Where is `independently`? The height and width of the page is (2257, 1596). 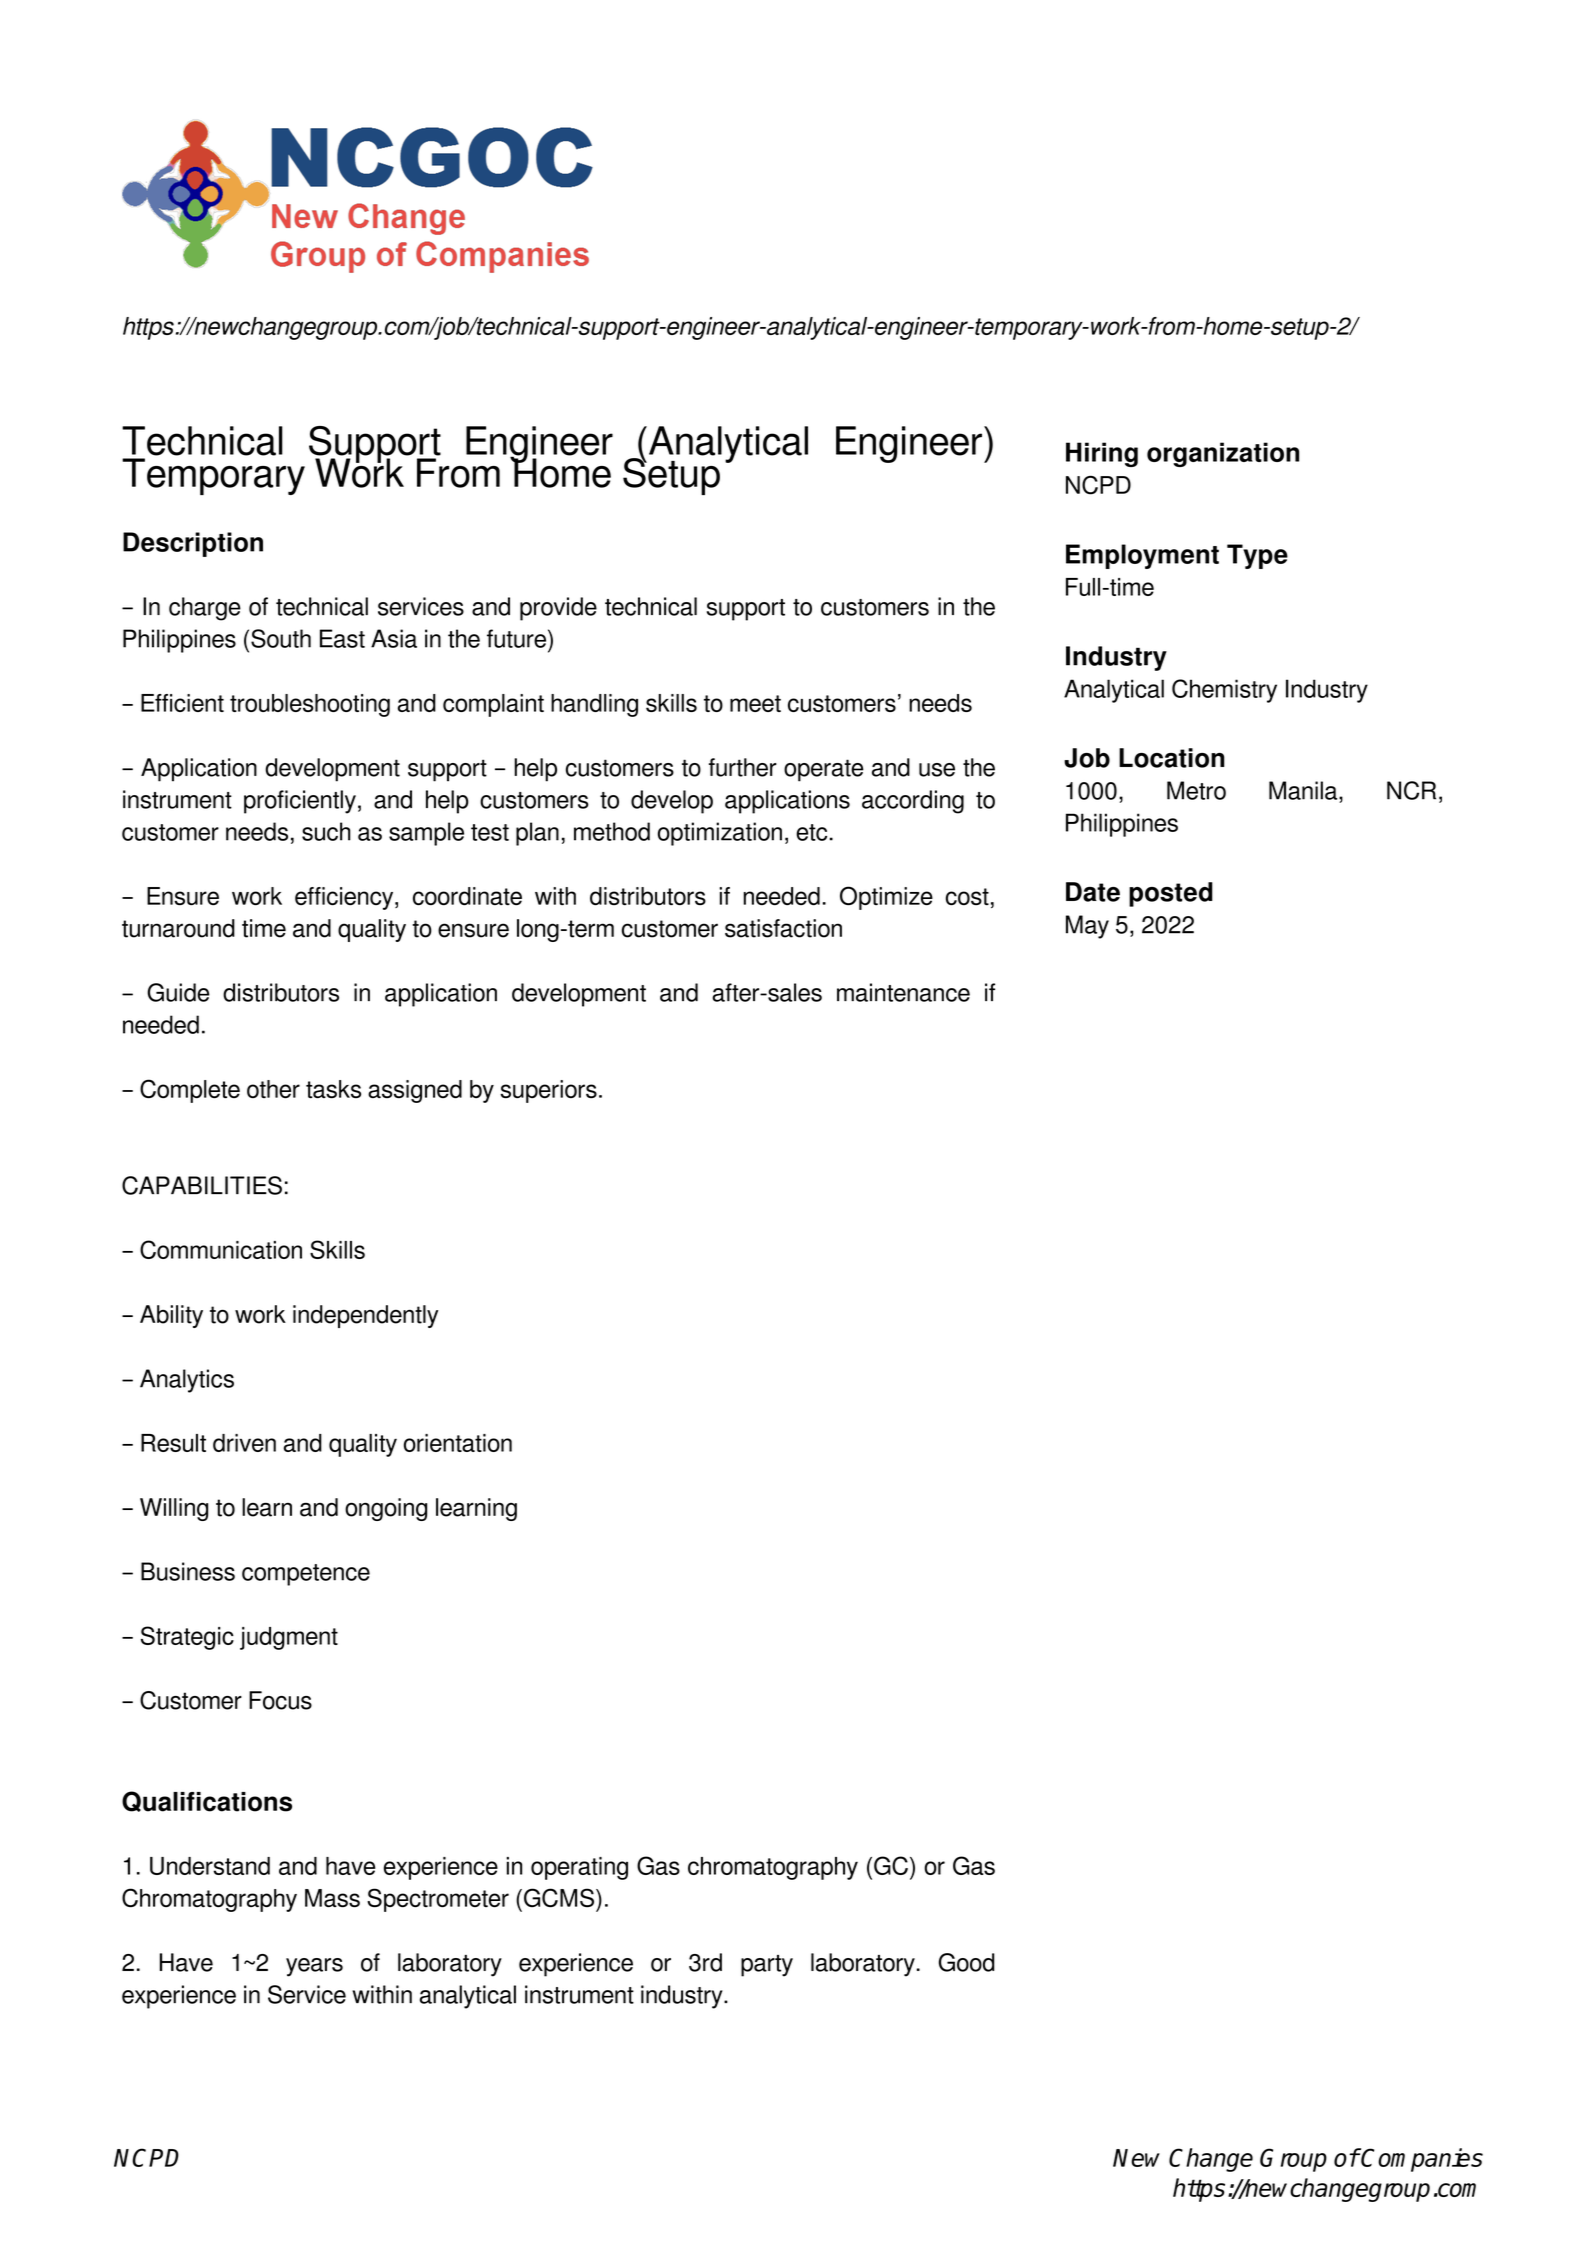
independently is located at coordinates (365, 1316).
